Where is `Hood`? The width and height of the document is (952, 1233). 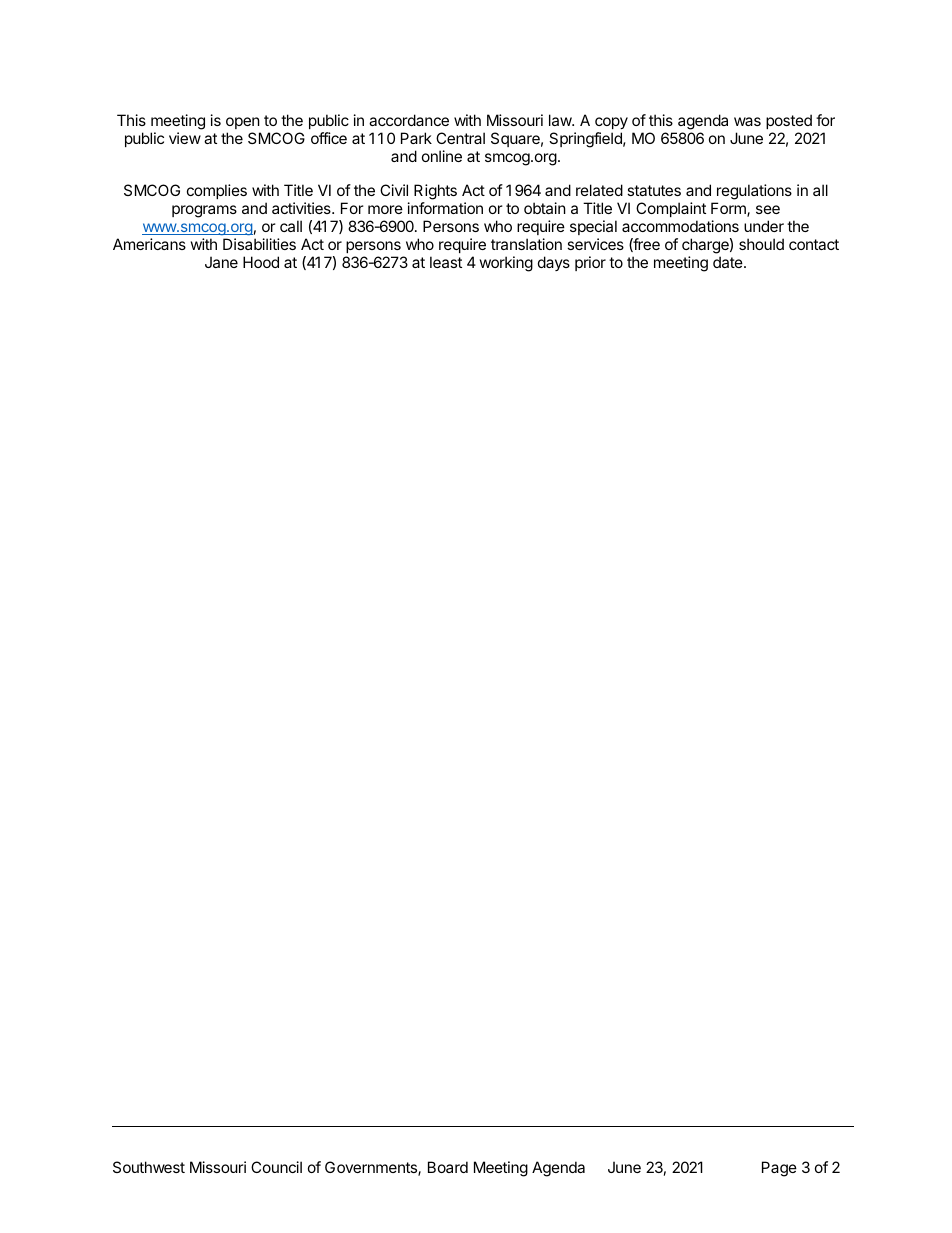
Hood is located at coordinates (261, 262).
